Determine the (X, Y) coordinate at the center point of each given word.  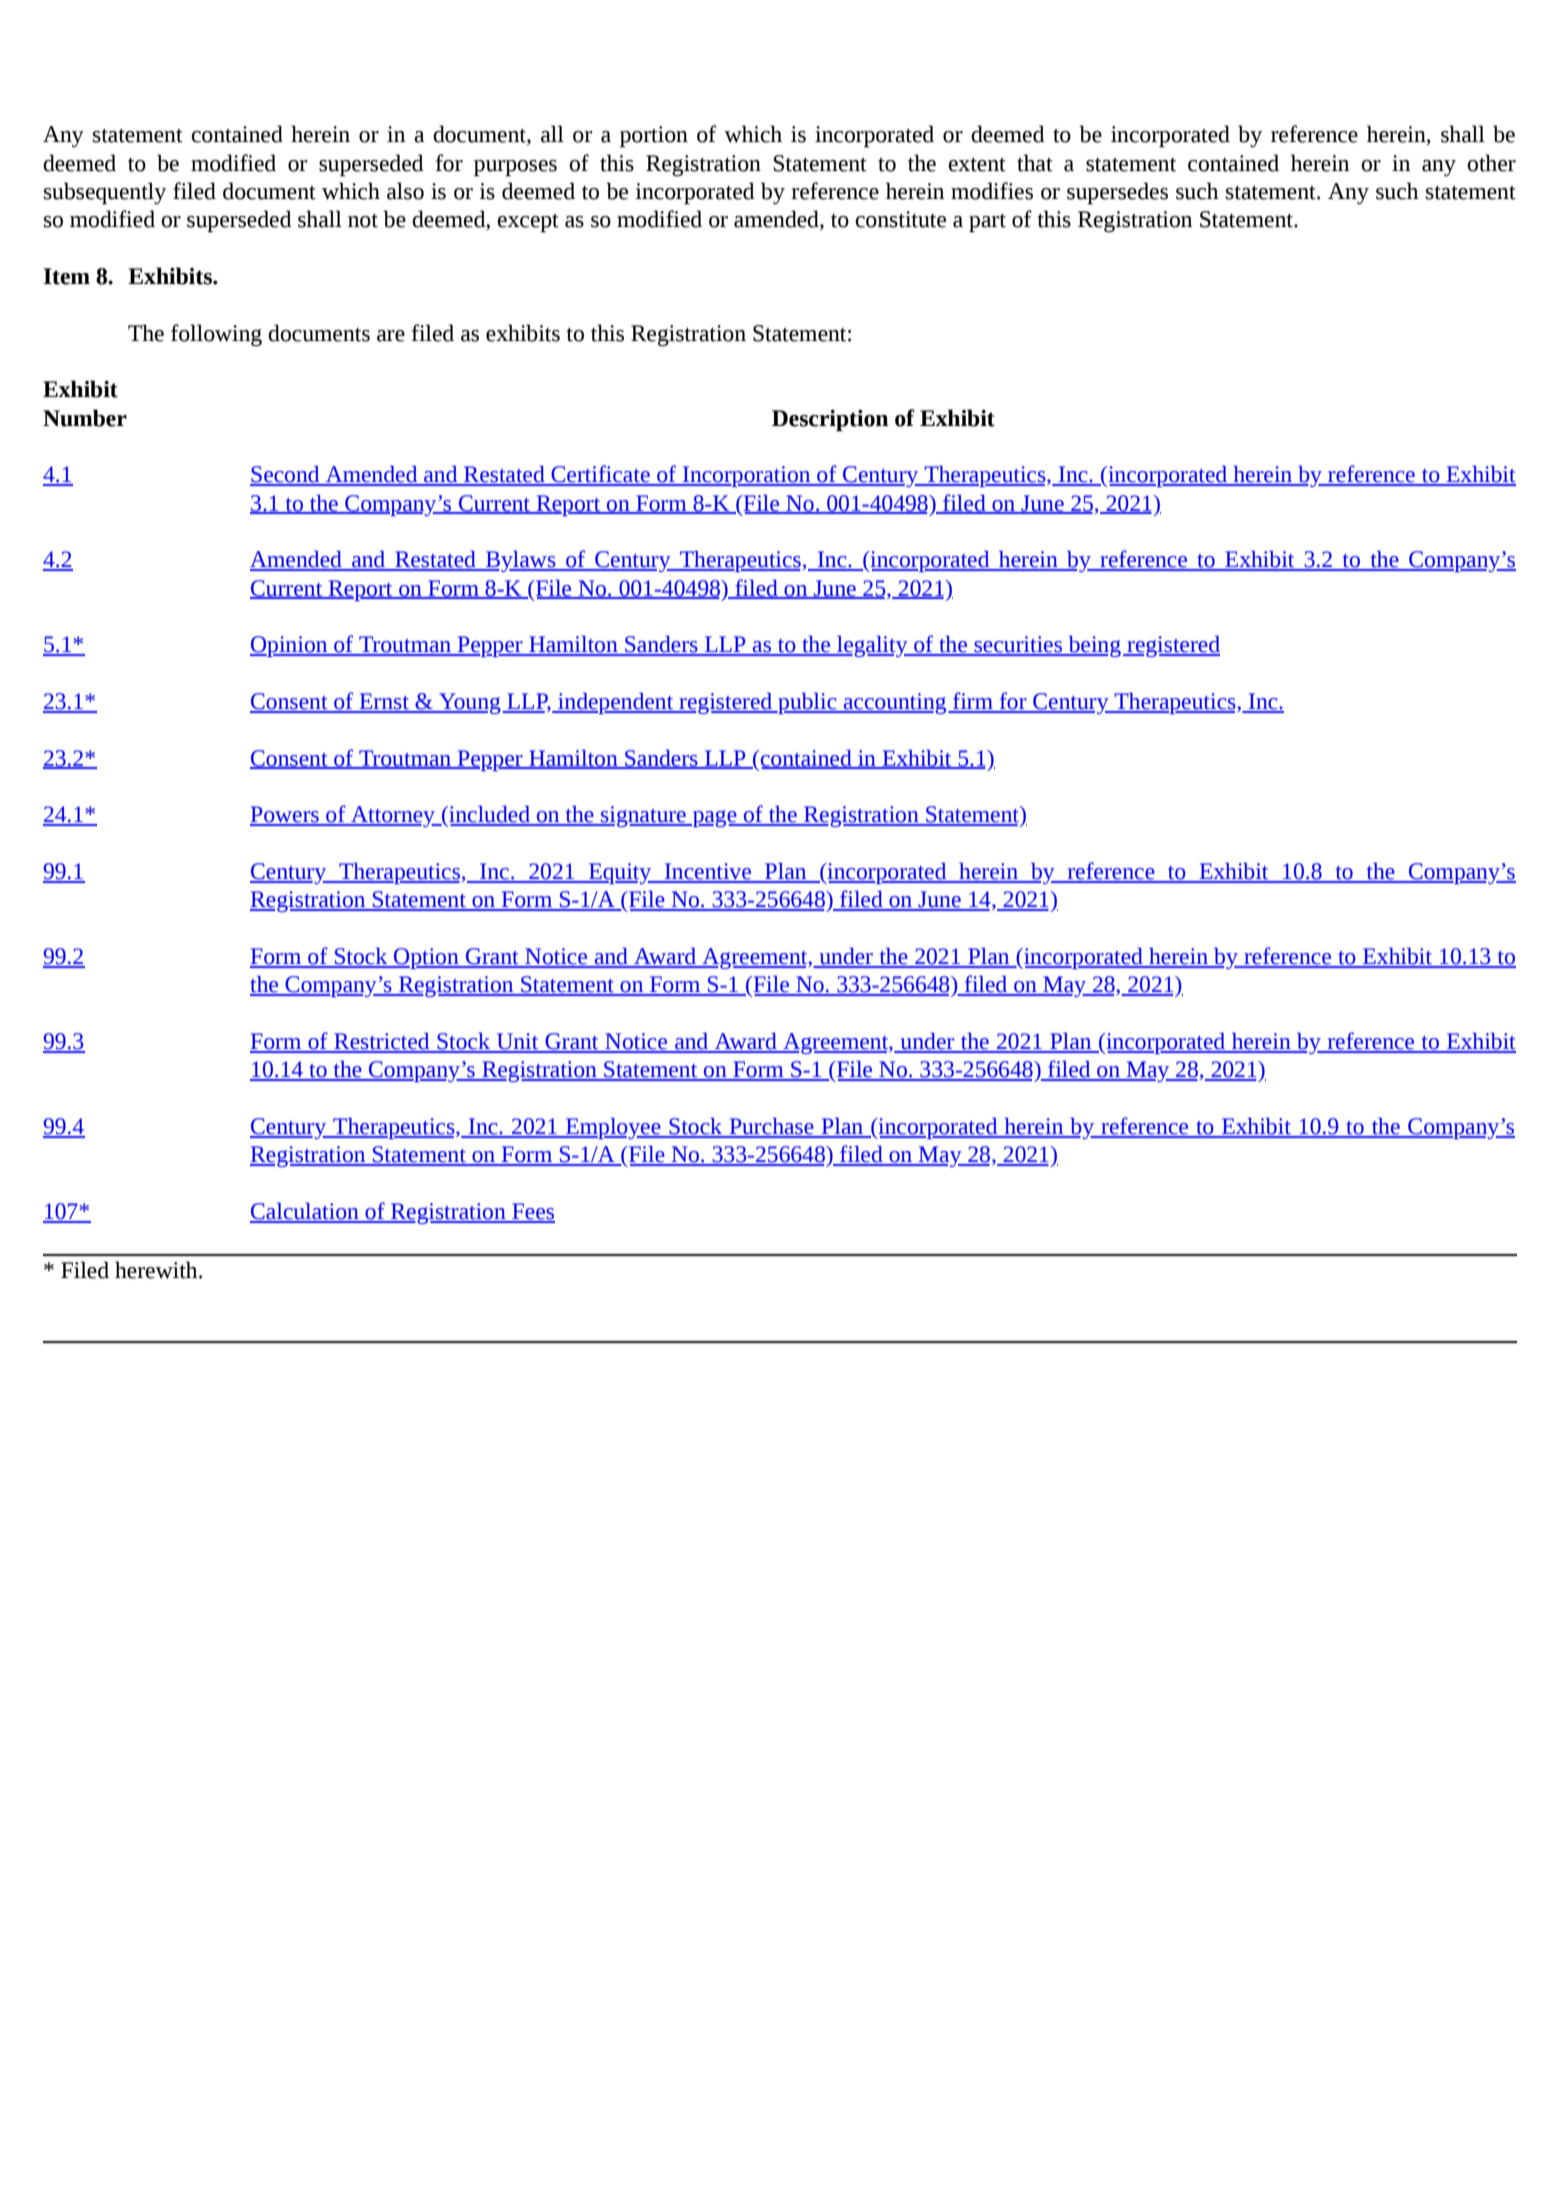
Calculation (305, 1212)
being (1093, 646)
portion (654, 137)
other (1491, 163)
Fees (532, 1212)
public (807, 703)
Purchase (771, 1127)
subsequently (105, 193)
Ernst (384, 702)
